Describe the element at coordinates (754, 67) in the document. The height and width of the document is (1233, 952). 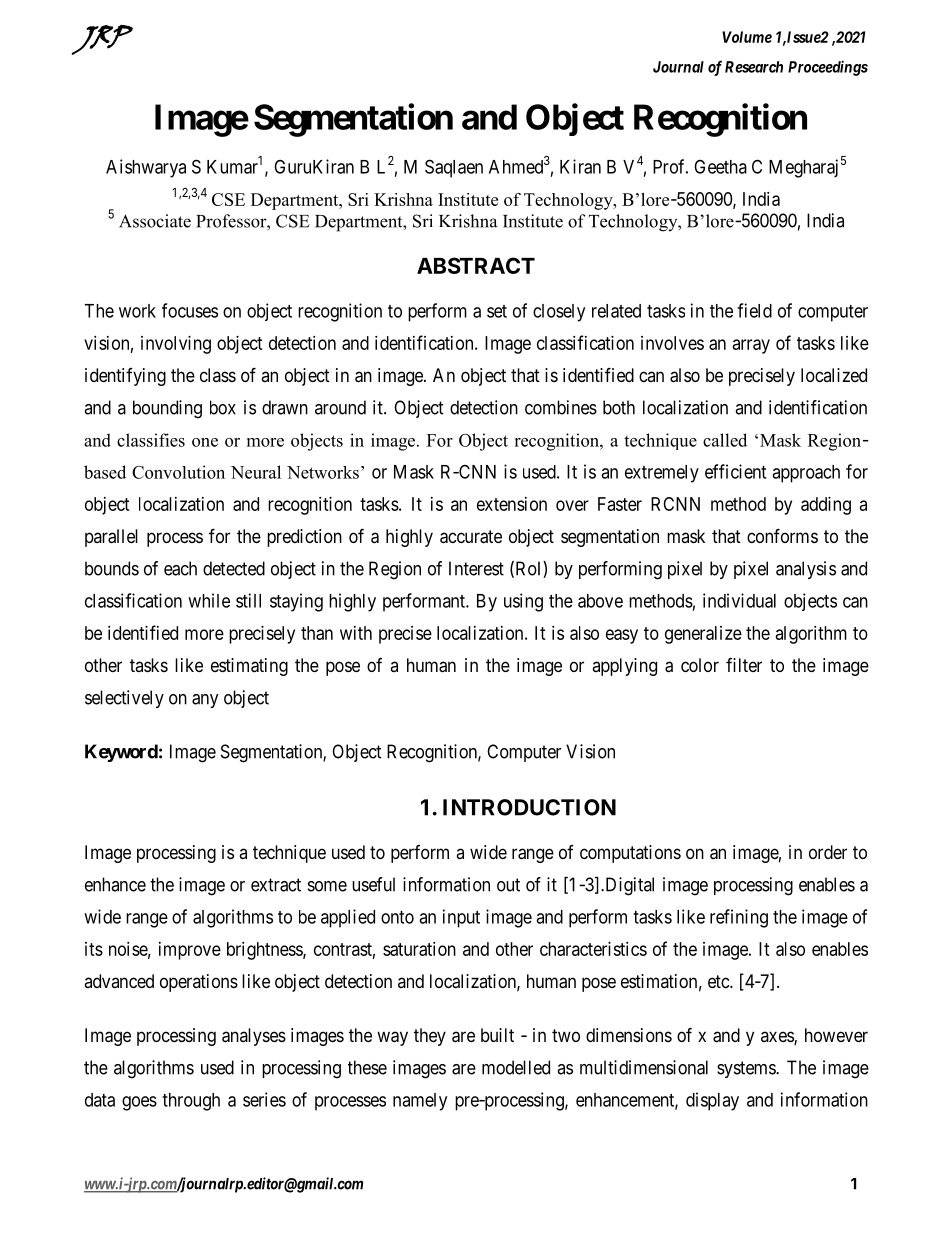
I see `Research` at that location.
